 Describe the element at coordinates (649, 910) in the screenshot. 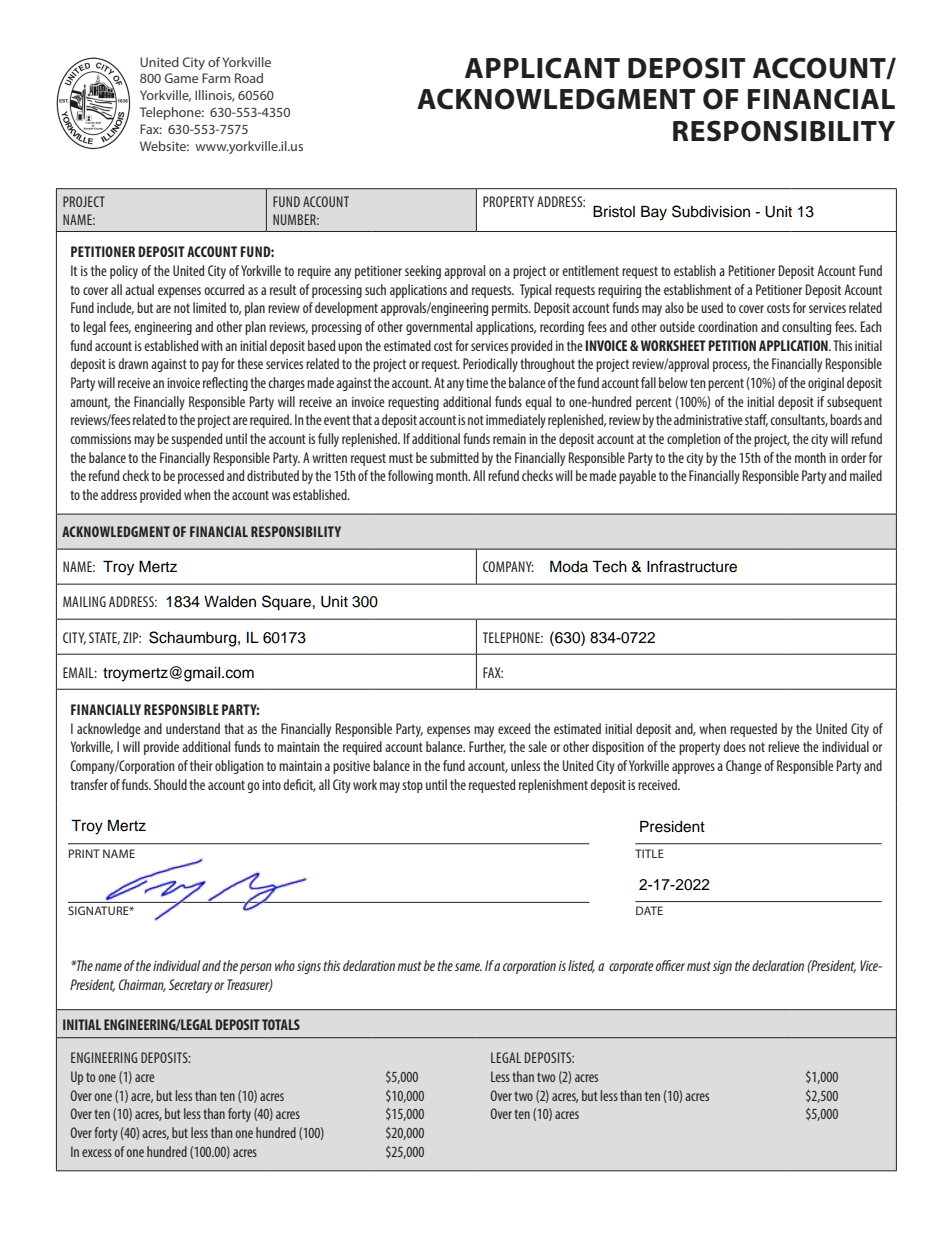

I see `DATE` at that location.
